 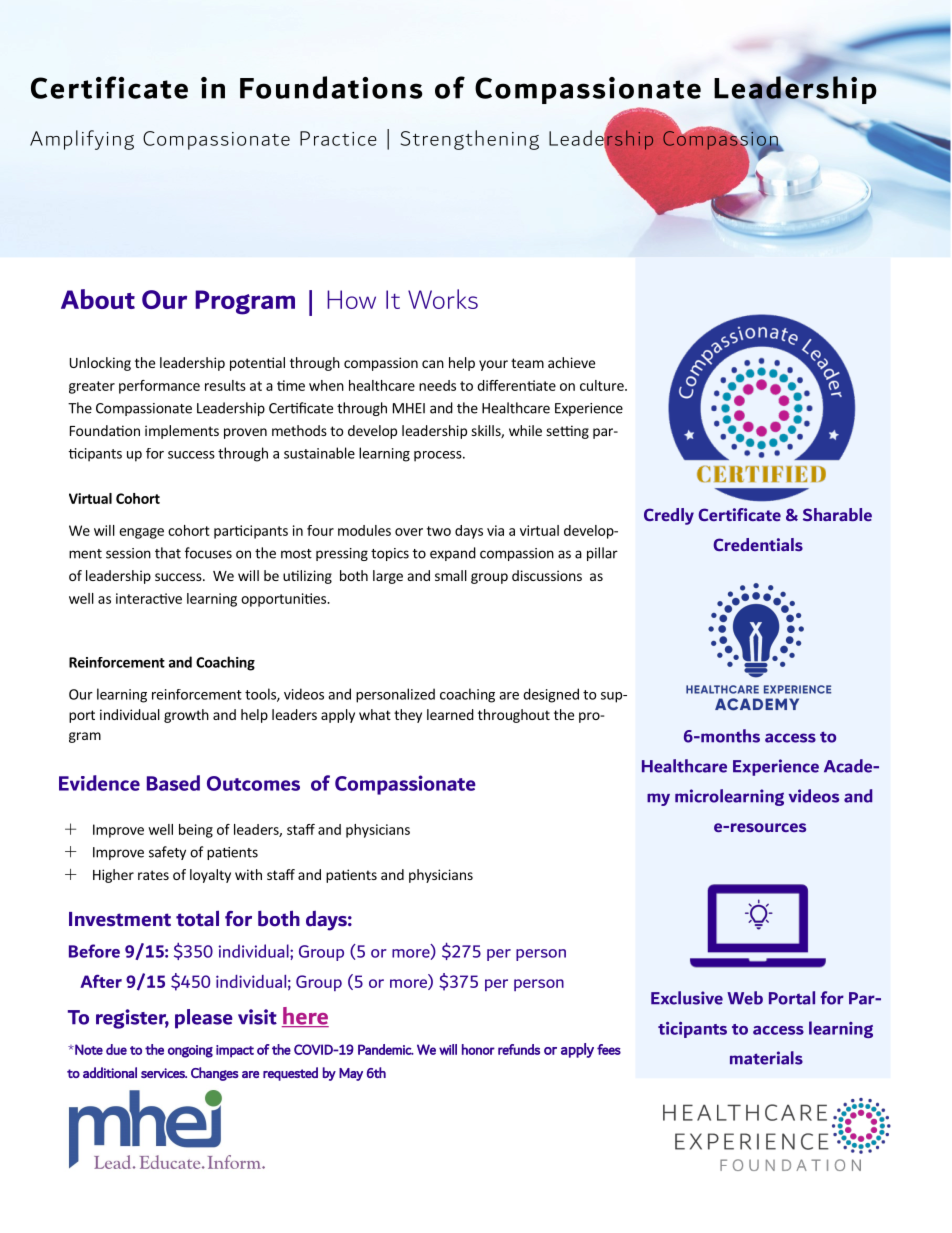 What do you see at coordinates (173, 783) in the screenshot?
I see `Based` at bounding box center [173, 783].
